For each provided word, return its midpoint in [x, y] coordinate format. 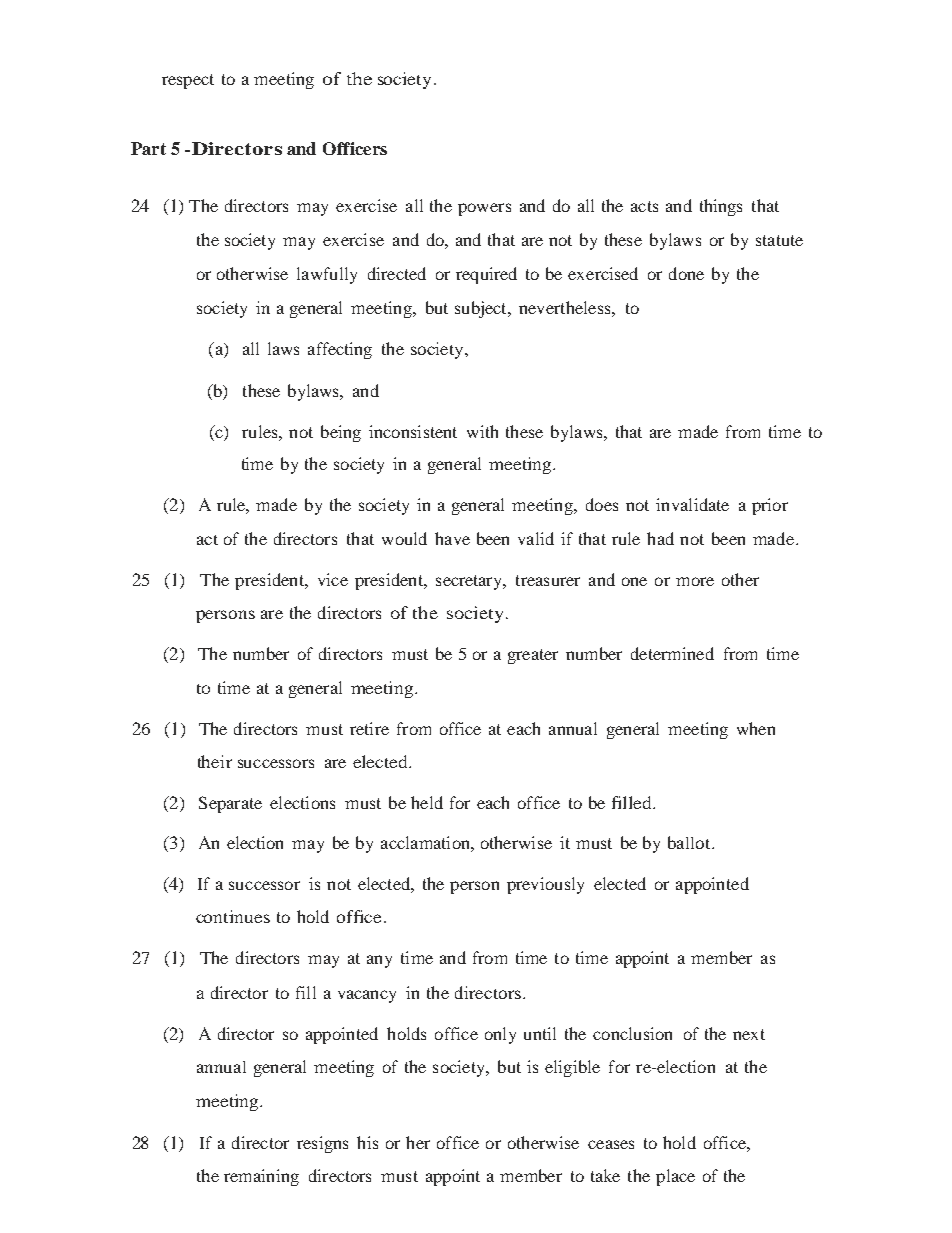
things [721, 207]
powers [484, 209]
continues [233, 916]
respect [188, 81]
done [686, 273]
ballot [690, 842]
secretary [470, 582]
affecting [340, 350]
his [367, 1142]
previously [545, 885]
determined [672, 653]
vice [333, 579]
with [482, 431]
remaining [261, 1177]
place [675, 1177]
